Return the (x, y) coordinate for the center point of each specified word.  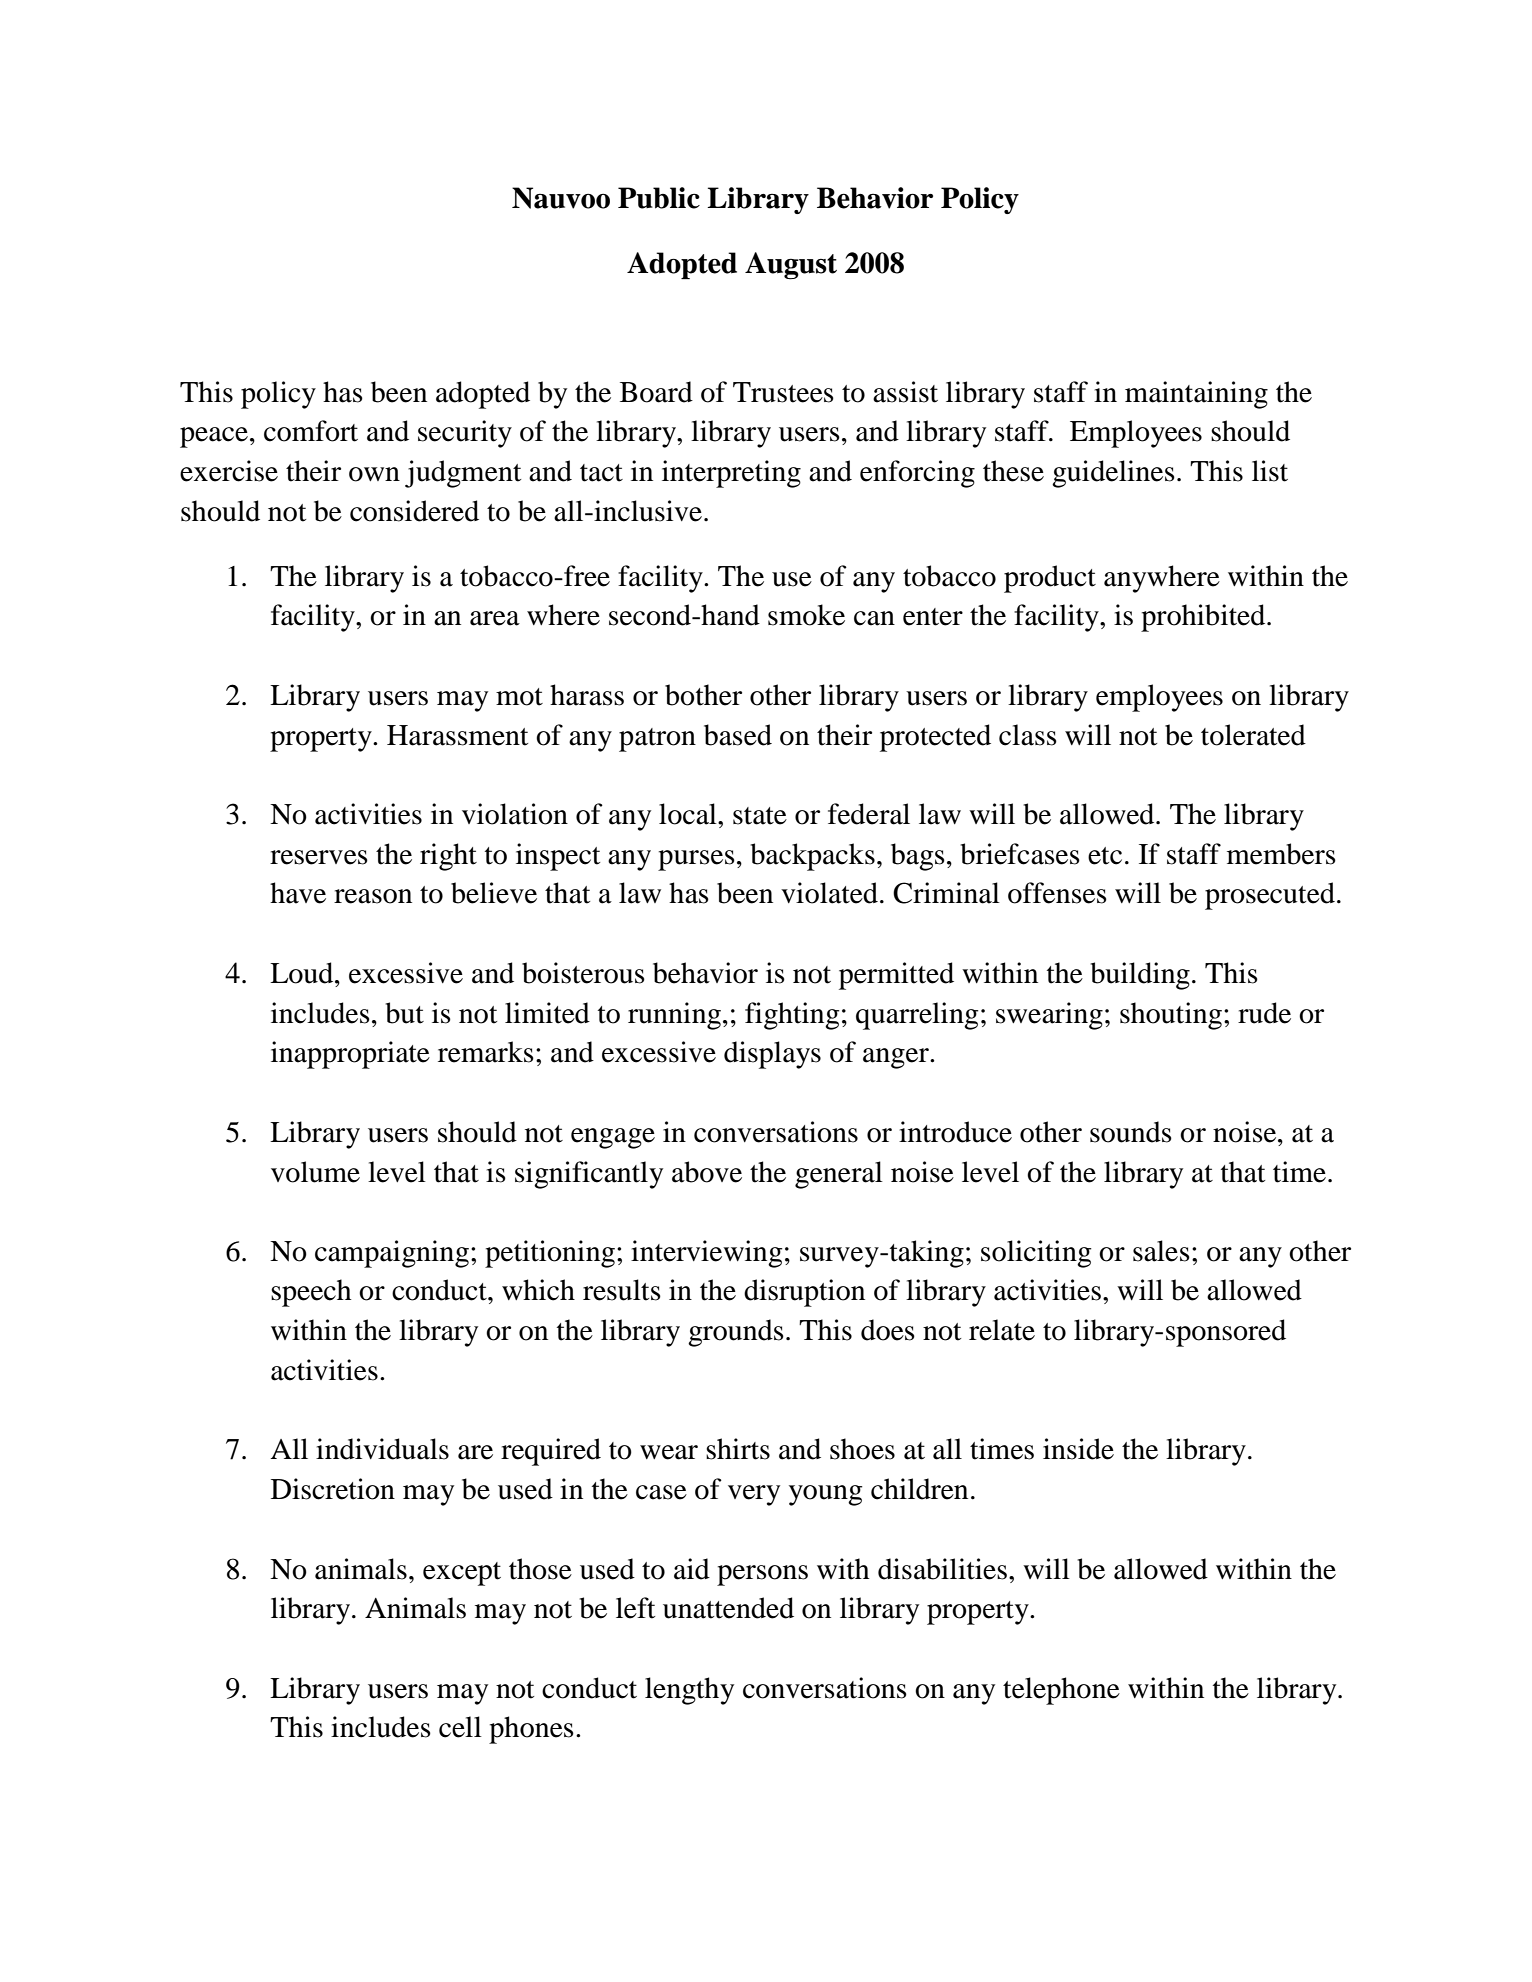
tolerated (1253, 735)
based (738, 735)
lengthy (689, 1691)
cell (460, 1727)
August (791, 266)
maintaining (1196, 395)
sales (1161, 1251)
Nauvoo (561, 198)
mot (519, 697)
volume (315, 1172)
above (707, 1172)
